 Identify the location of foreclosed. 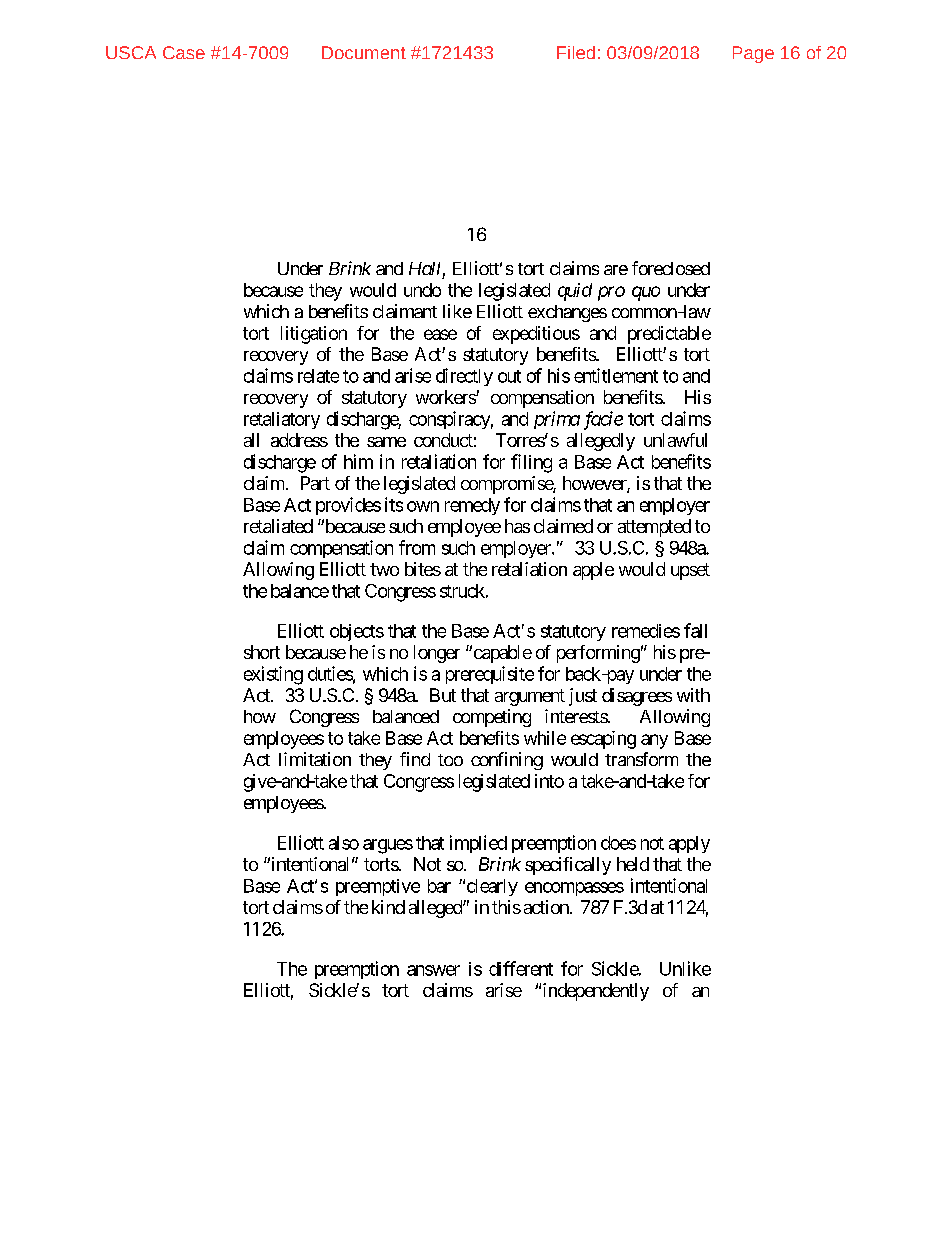
(671, 268).
